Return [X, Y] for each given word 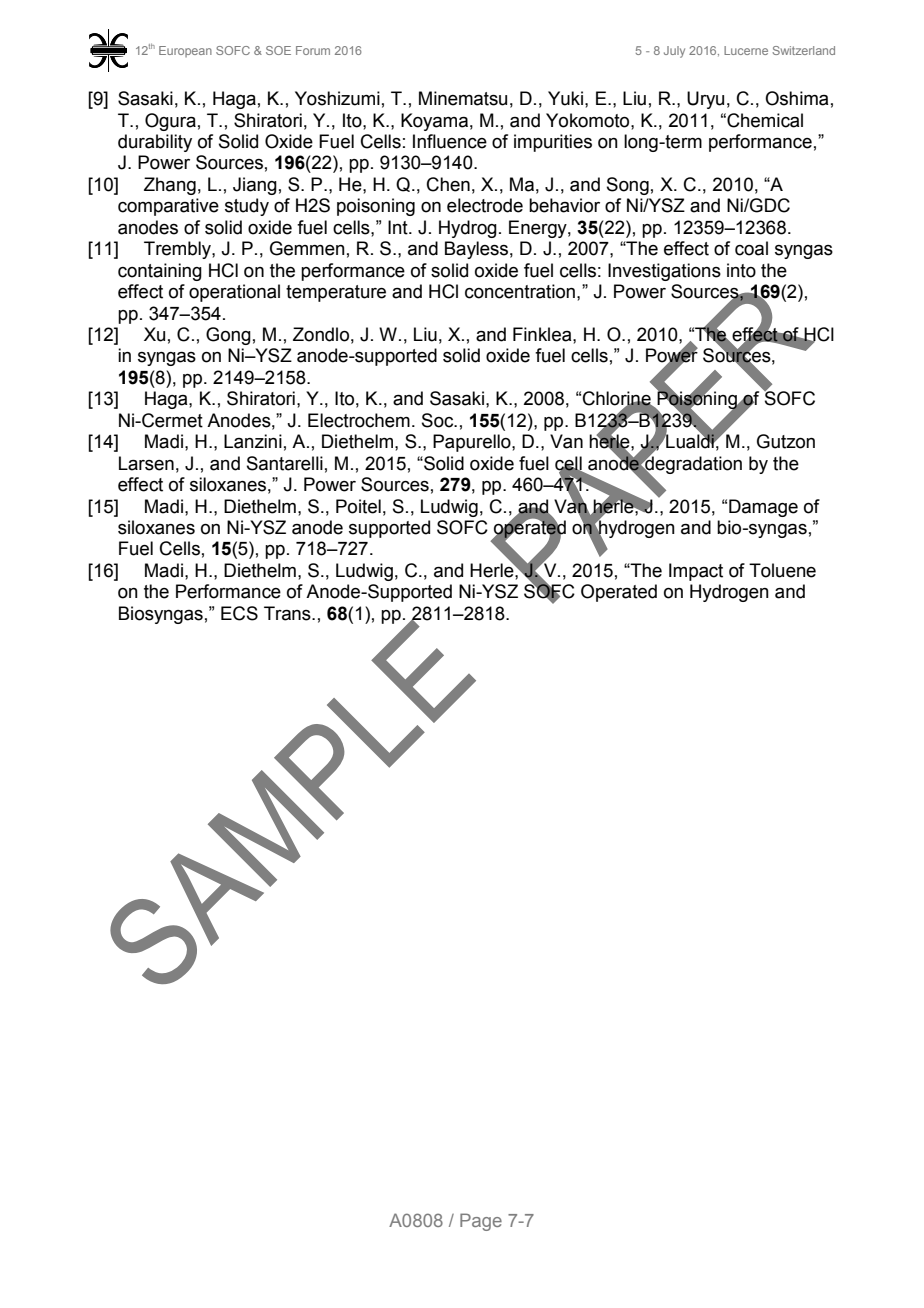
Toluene [782, 570]
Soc [439, 420]
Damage [763, 508]
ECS [239, 613]
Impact [696, 572]
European [185, 51]
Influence [450, 141]
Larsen [146, 463]
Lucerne [746, 50]
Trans [288, 613]
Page [481, 1222]
